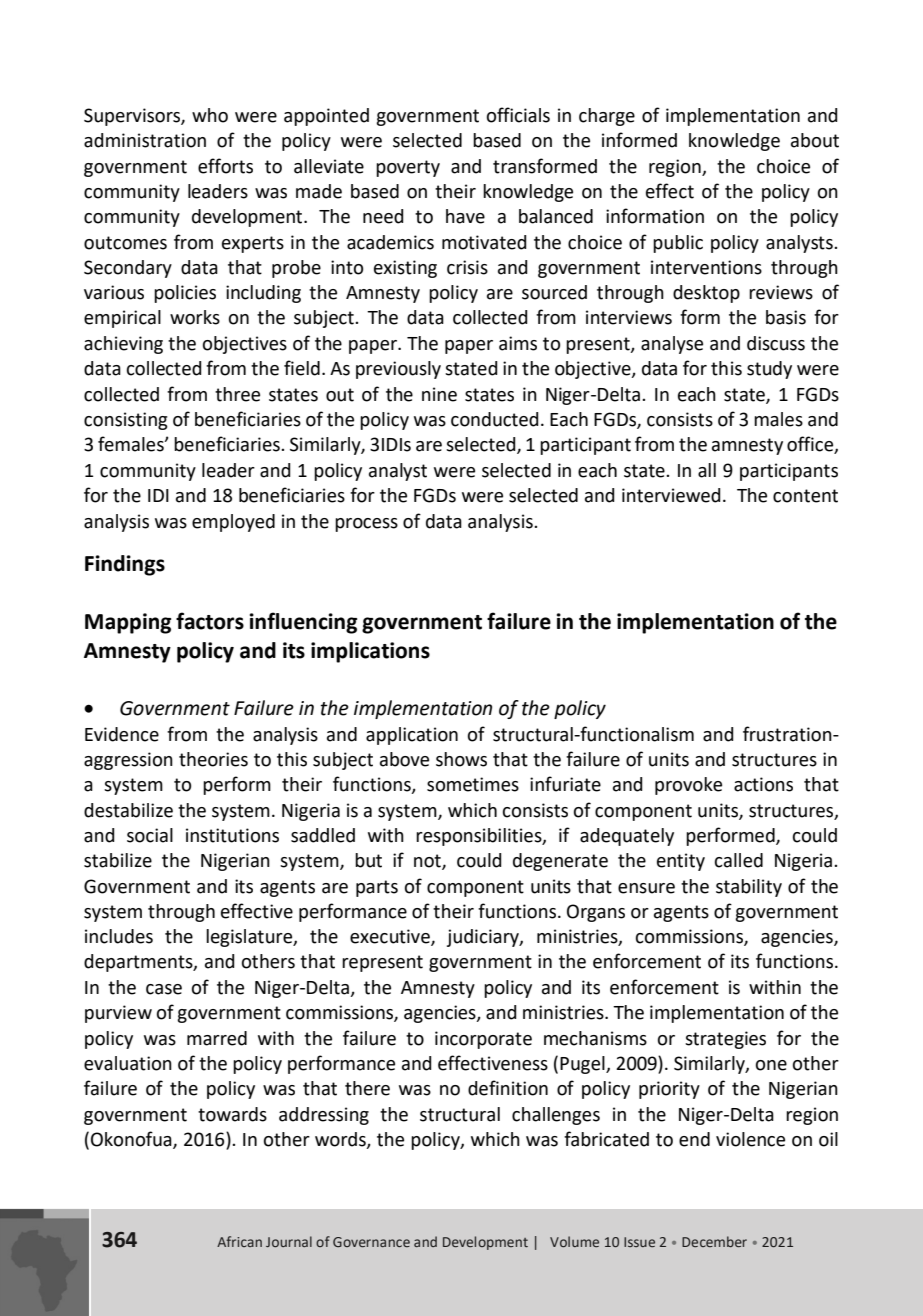  What do you see at coordinates (225, 166) in the screenshot?
I see `efforts` at bounding box center [225, 166].
